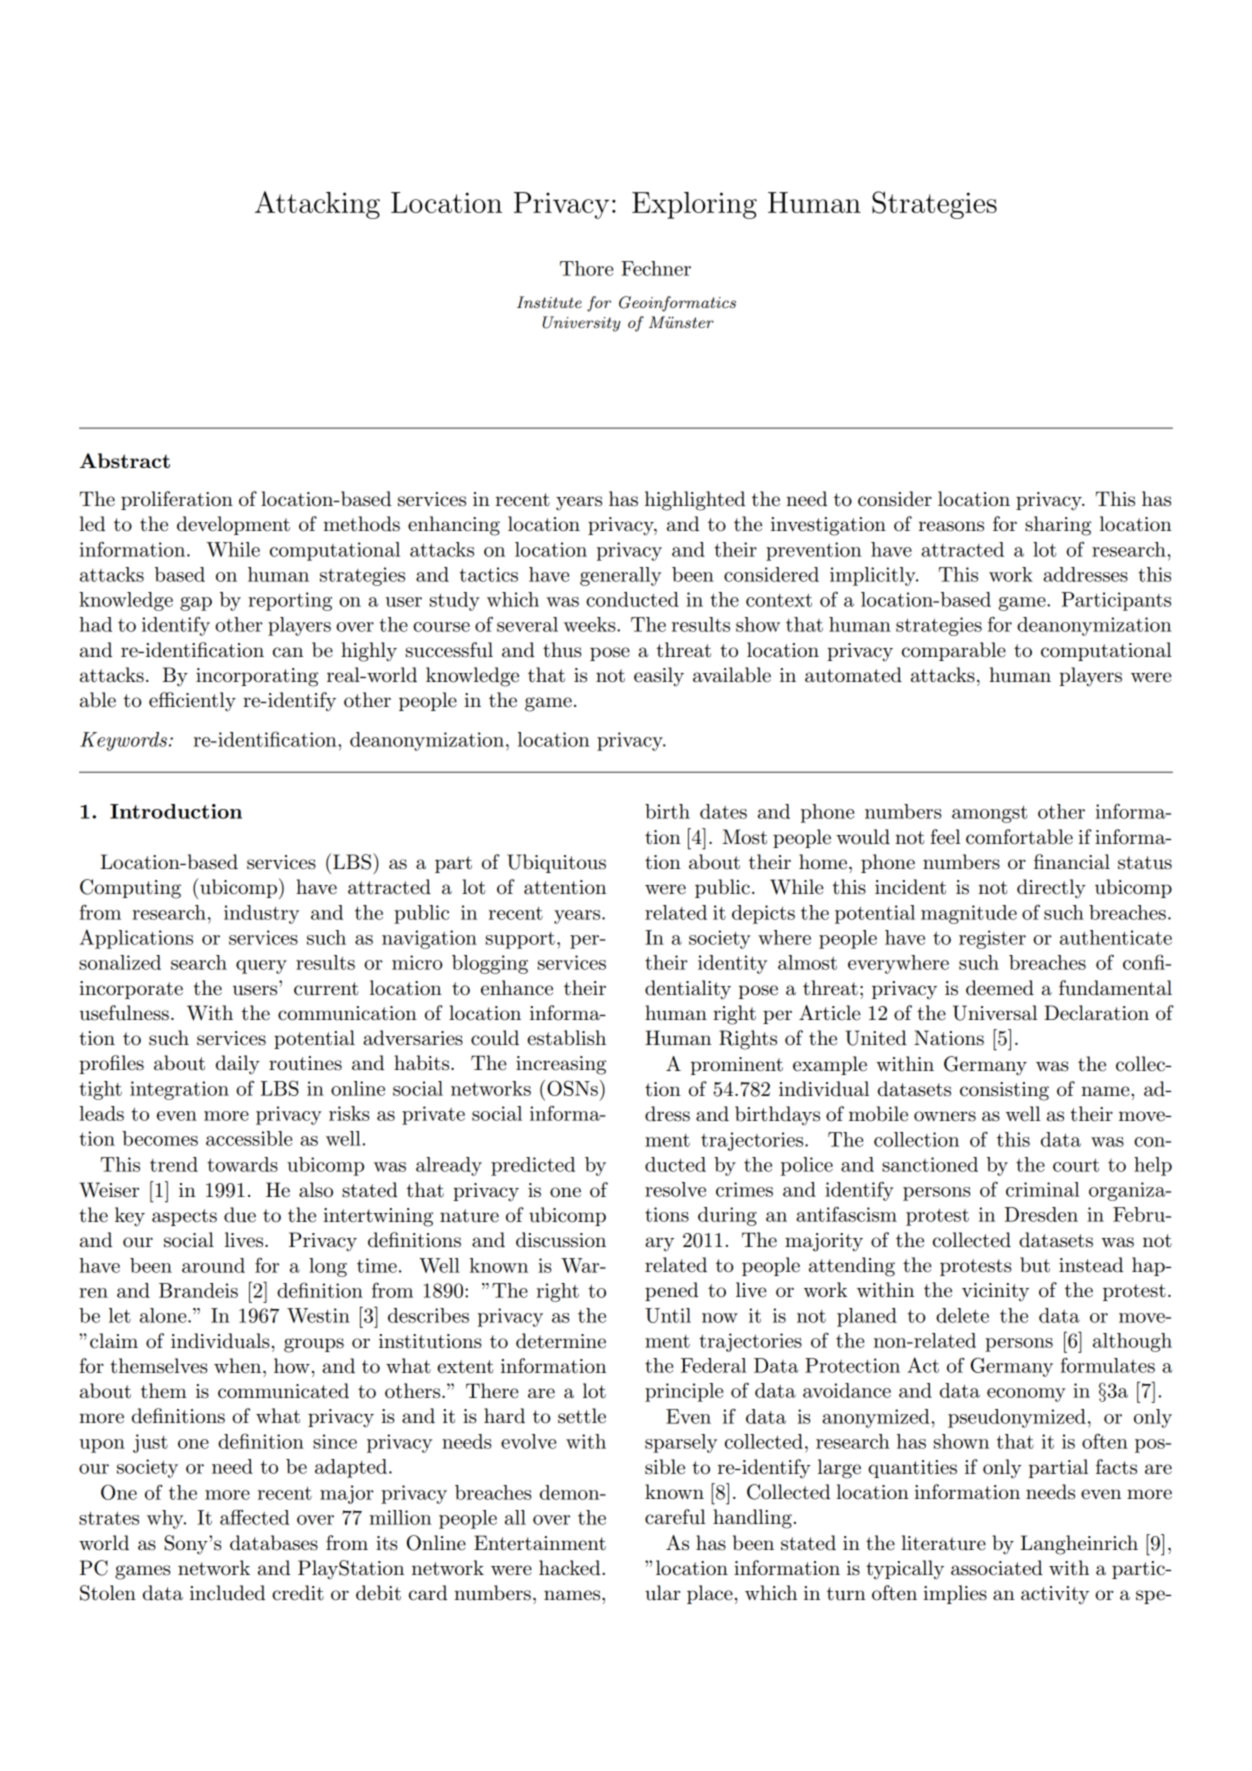 The image size is (1252, 1771). What do you see at coordinates (227, 1593) in the screenshot?
I see `included` at bounding box center [227, 1593].
